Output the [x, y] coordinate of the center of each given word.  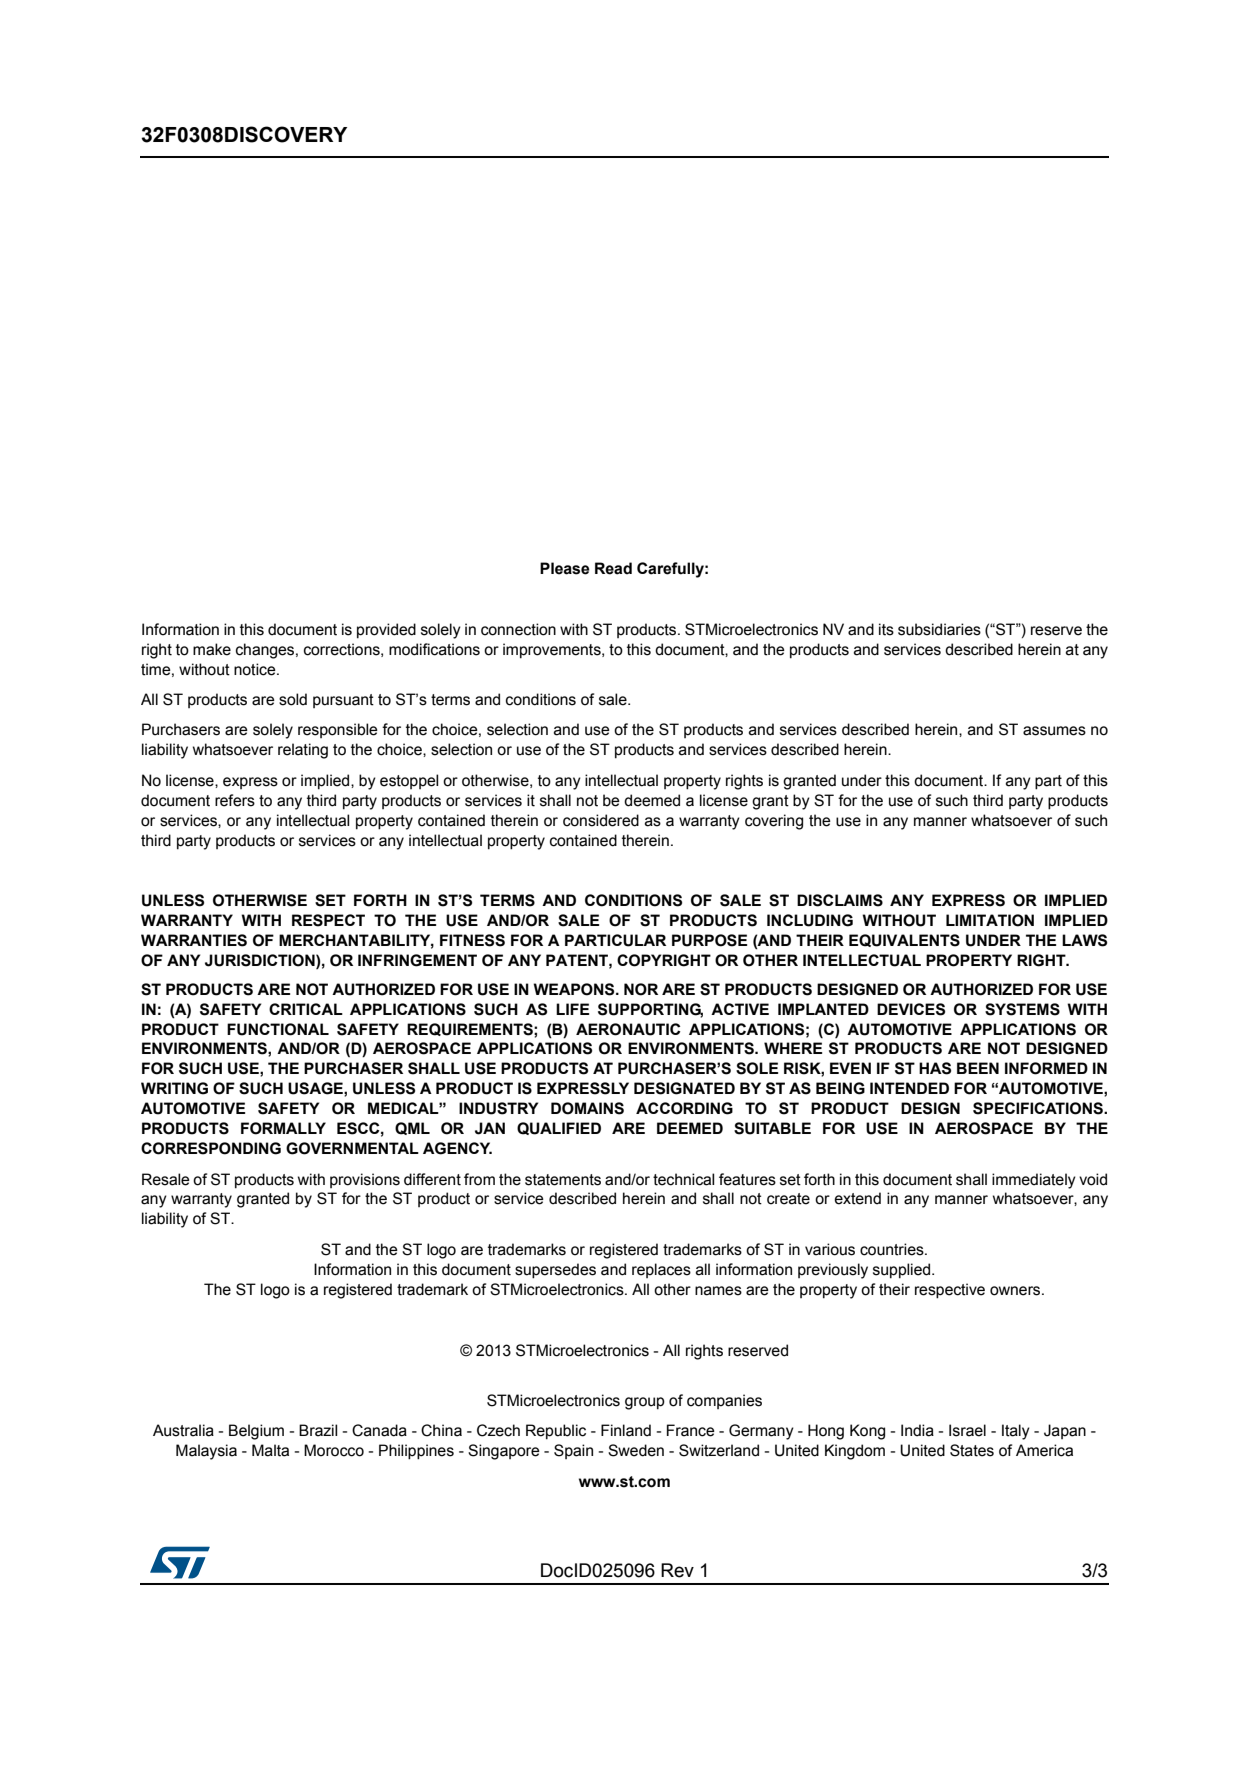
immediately [1034, 1181]
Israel [967, 1430]
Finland [626, 1430]
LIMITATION [990, 920]
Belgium [256, 1432]
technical [683, 1179]
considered [601, 820]
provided [386, 631]
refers [235, 800]
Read [613, 568]
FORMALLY [283, 1128]
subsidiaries [939, 629]
